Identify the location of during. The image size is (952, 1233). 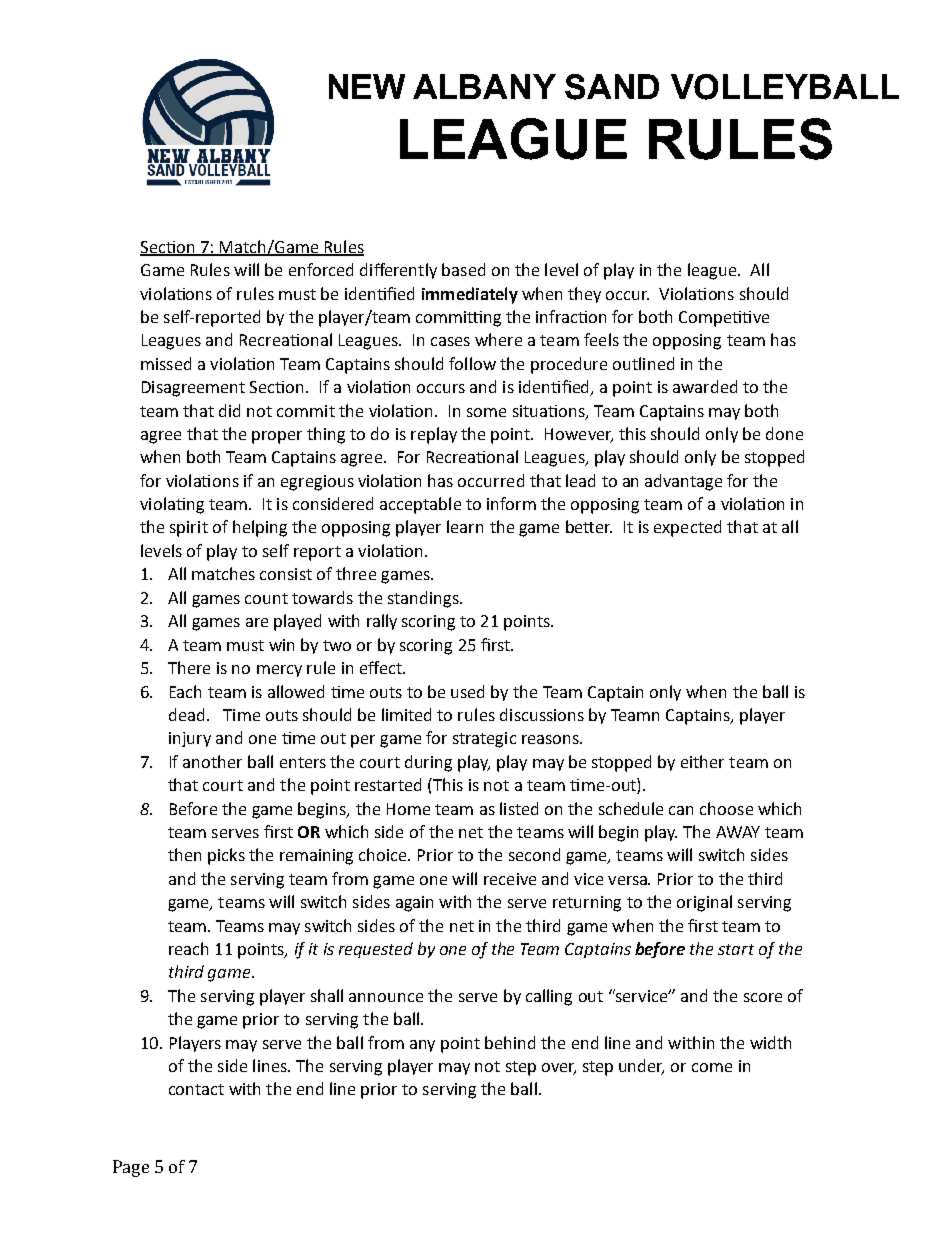
(428, 763).
